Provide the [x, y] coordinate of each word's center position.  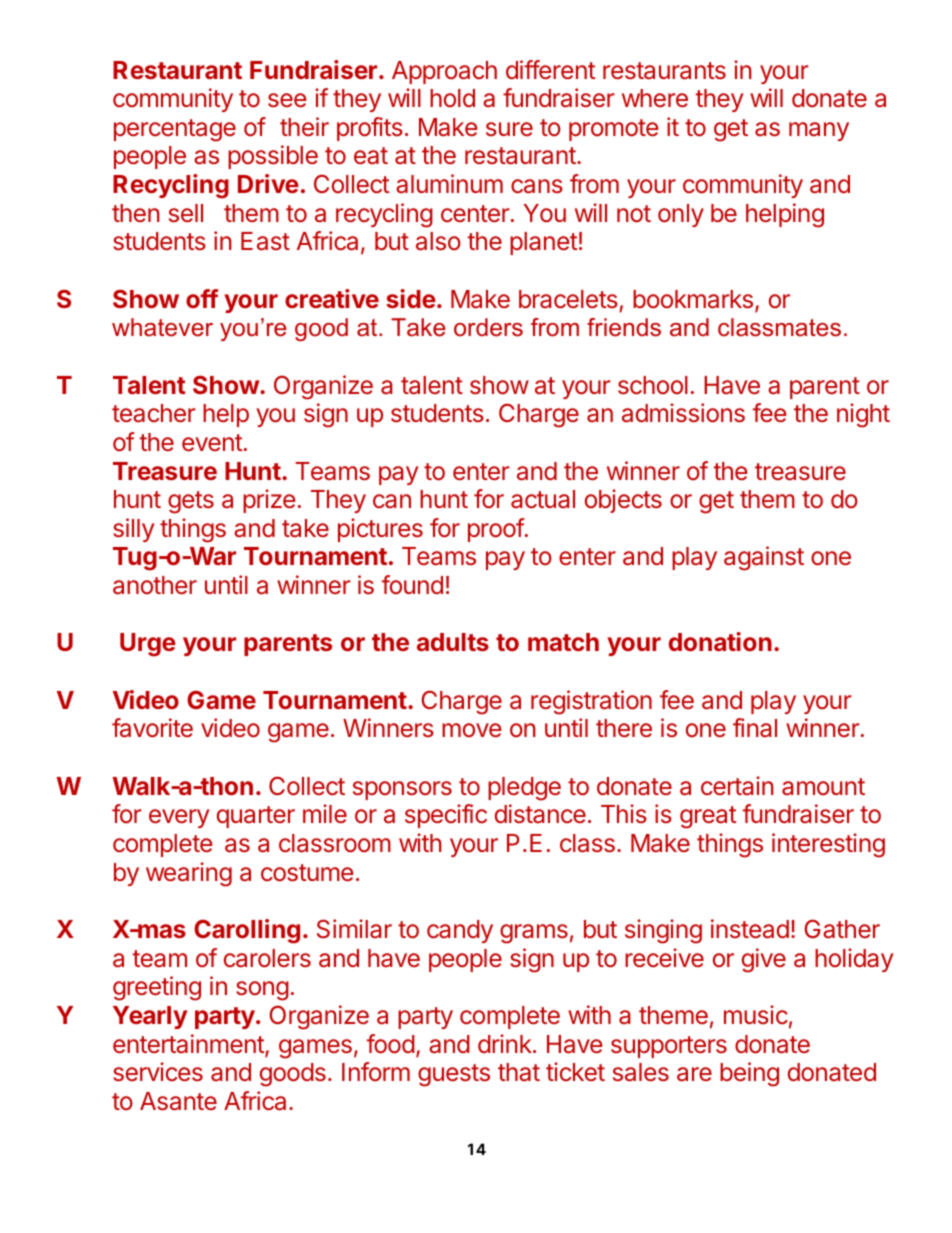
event [212, 442]
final [755, 727]
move [471, 730]
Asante [178, 1101]
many [819, 131]
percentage [175, 130]
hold [452, 98]
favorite [152, 728]
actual [543, 499]
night [863, 415]
